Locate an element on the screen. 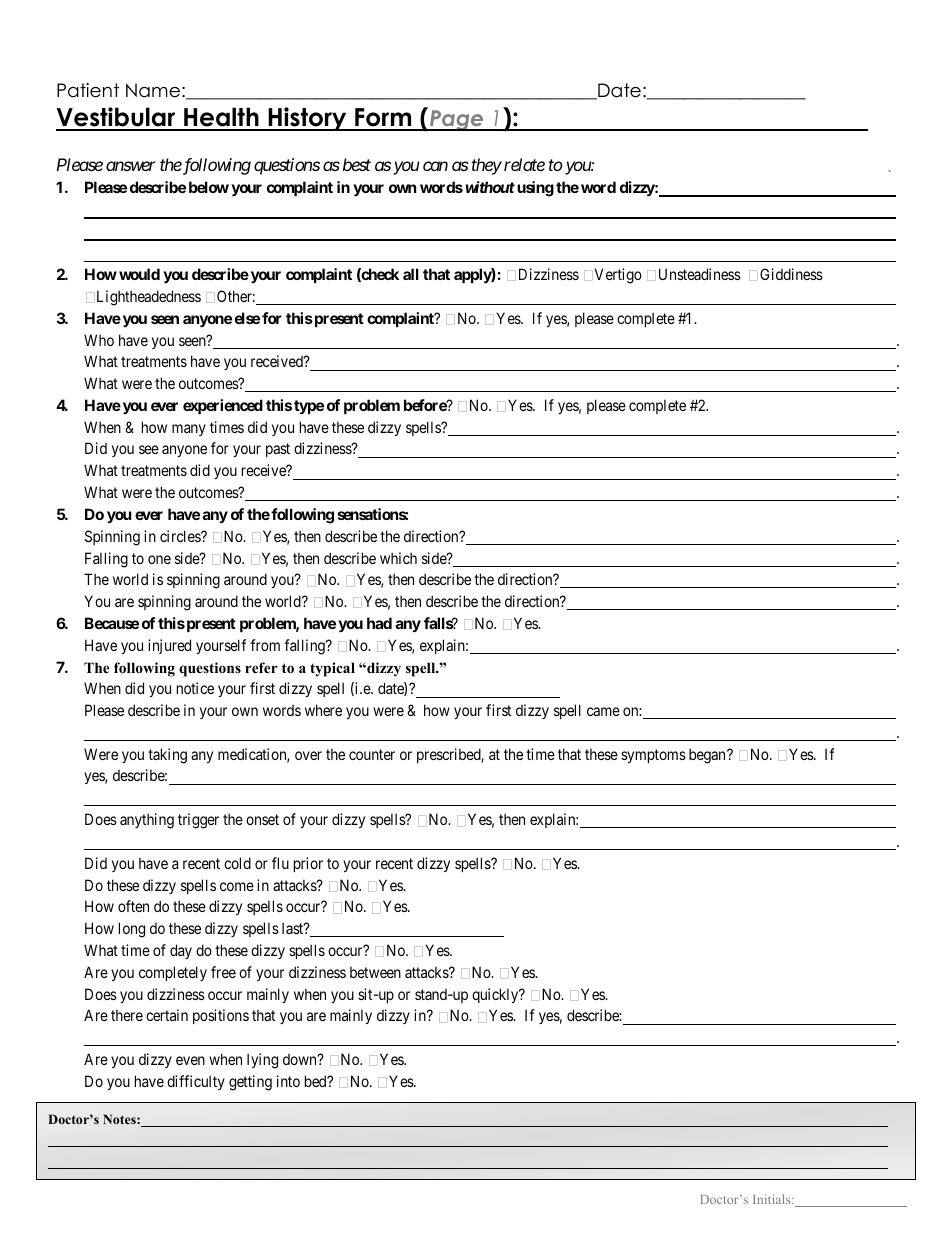 The image size is (952, 1233). answer is located at coordinates (131, 166).
